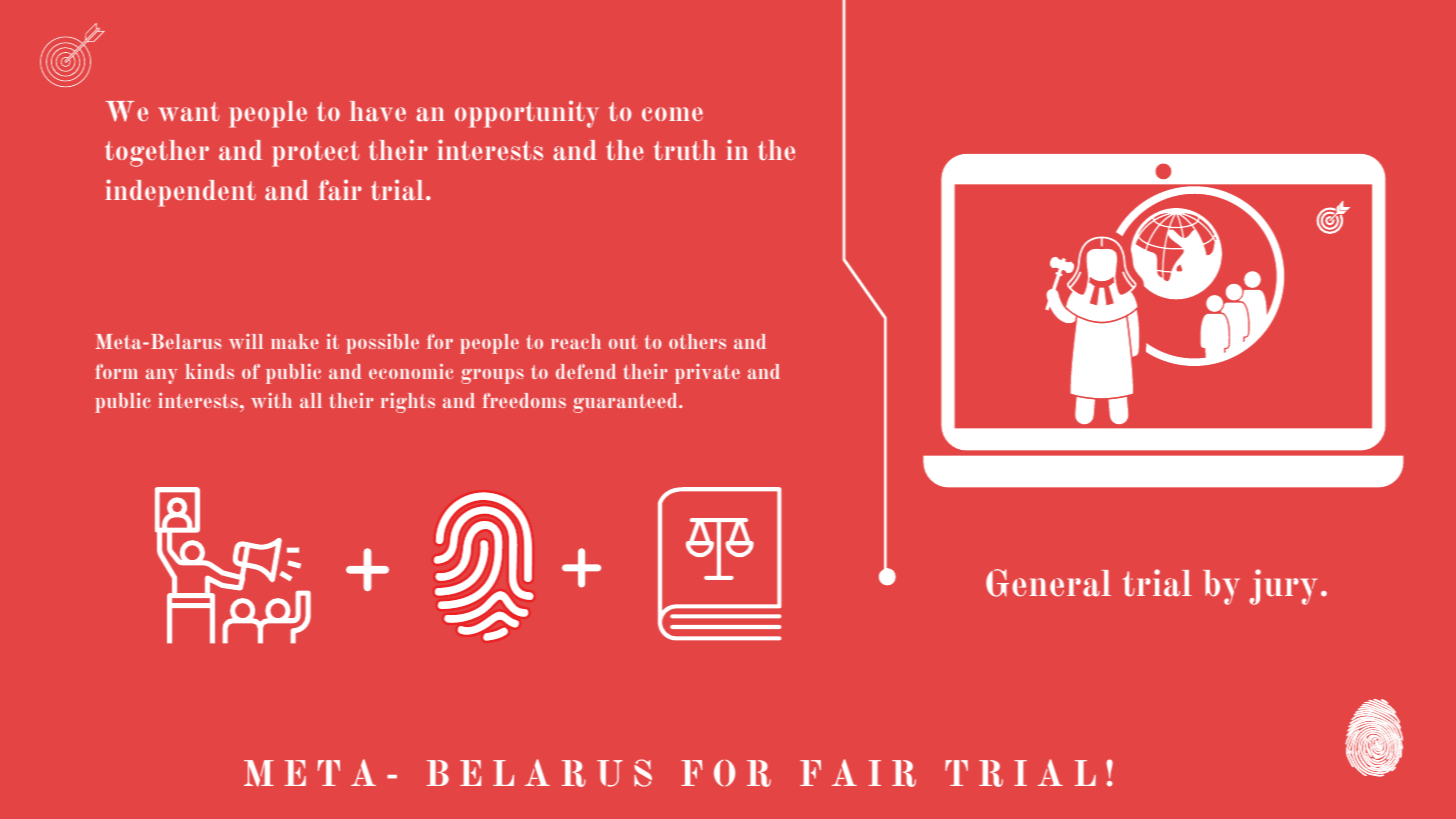 This document has width=1456, height=819. Describe the element at coordinates (626, 403) in the document. I see `guaranteed` at that location.
